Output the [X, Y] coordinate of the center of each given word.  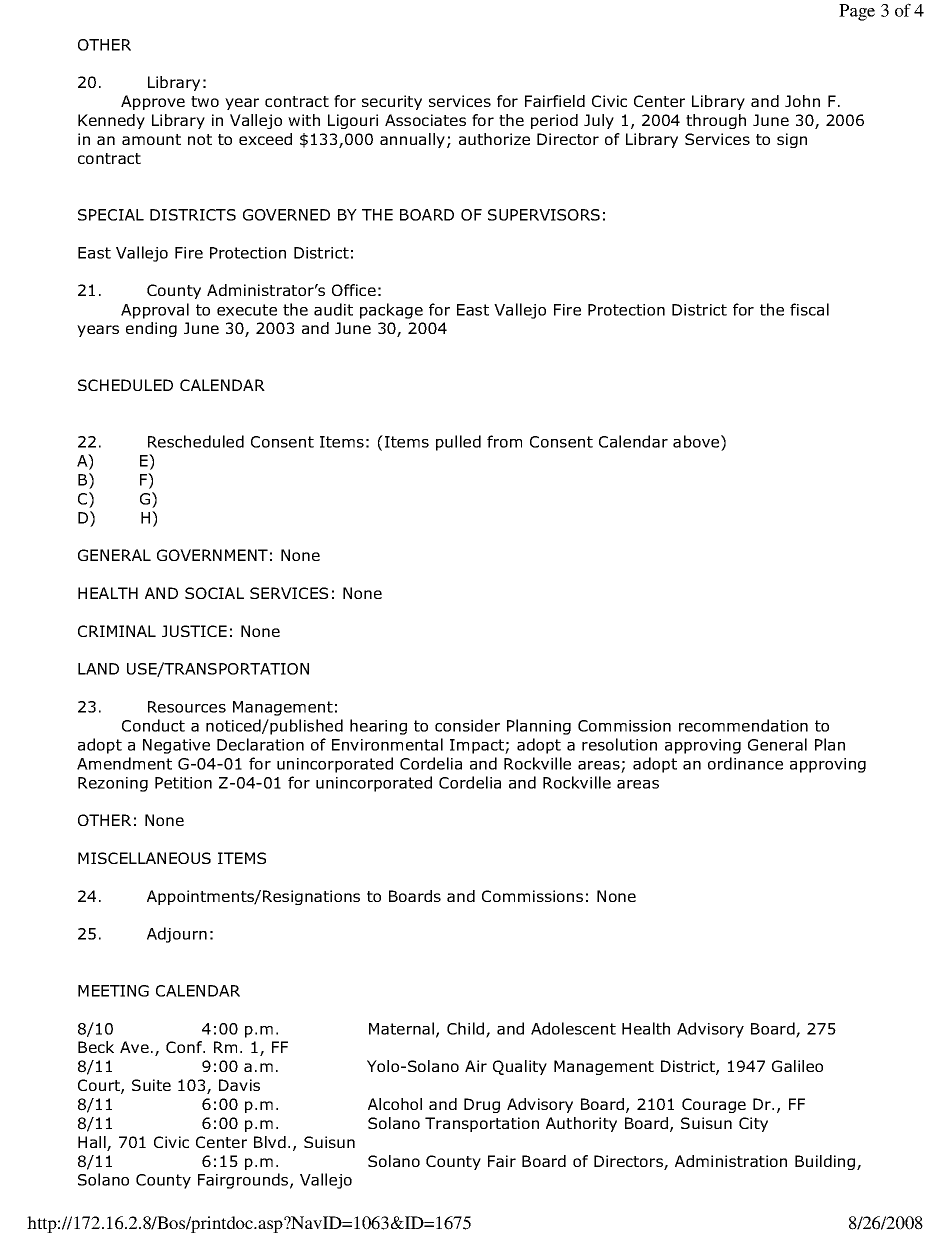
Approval [155, 311]
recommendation [743, 725]
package [391, 311]
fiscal [809, 309]
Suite [151, 1085]
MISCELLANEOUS [144, 858]
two [205, 101]
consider [467, 725]
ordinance [745, 763]
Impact [478, 746]
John [802, 101]
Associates [425, 120]
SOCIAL [214, 593]
